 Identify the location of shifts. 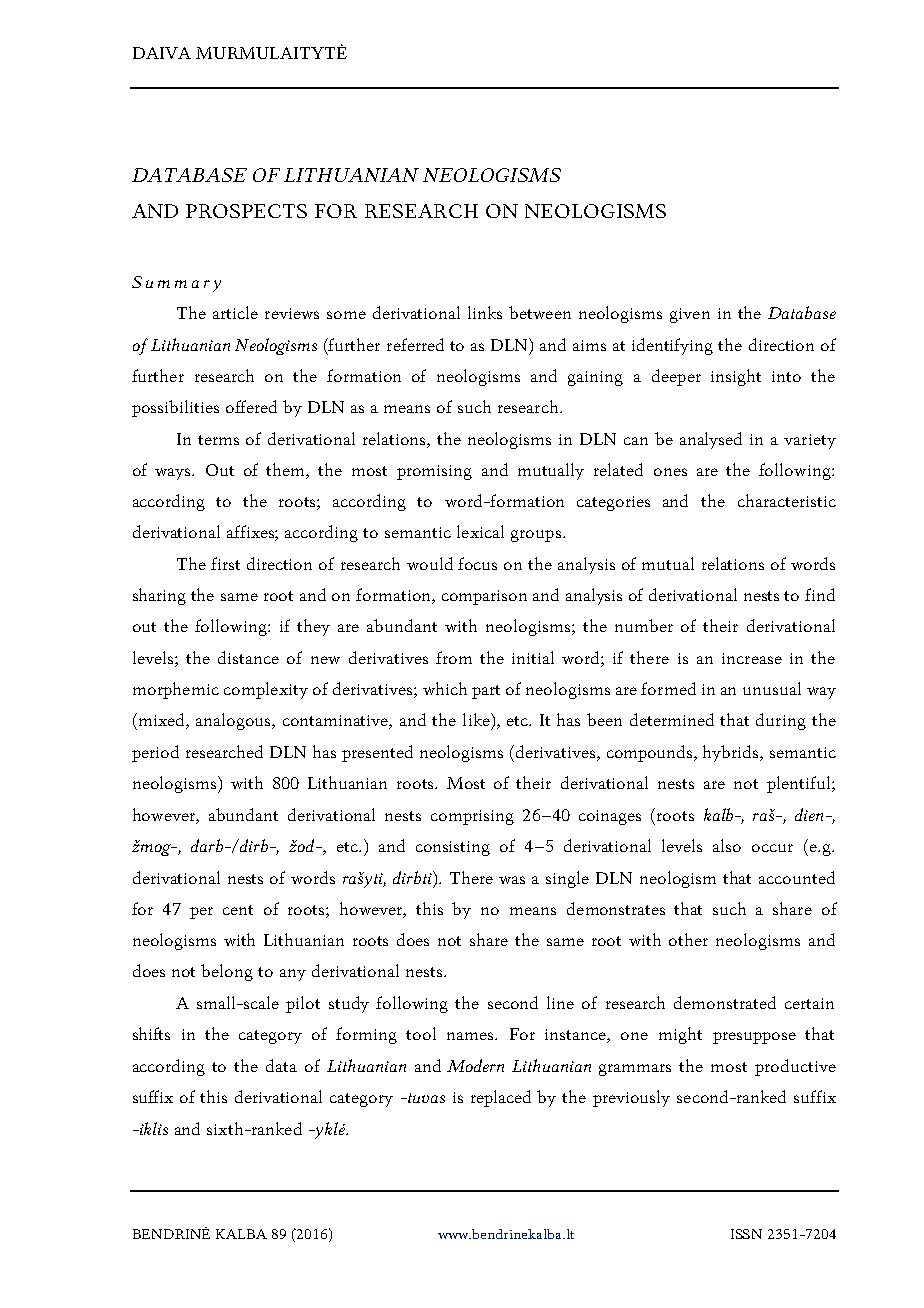
(151, 1033).
